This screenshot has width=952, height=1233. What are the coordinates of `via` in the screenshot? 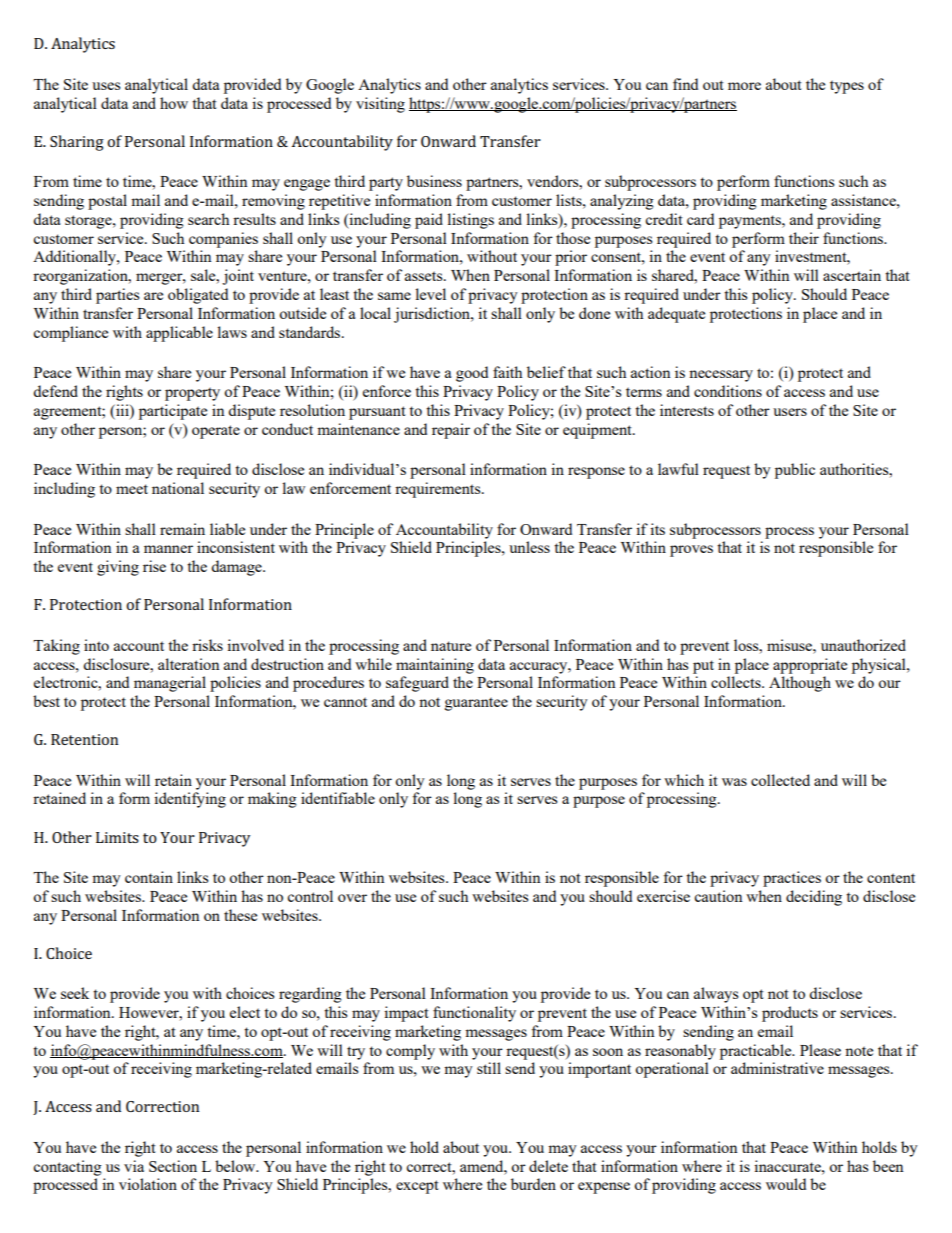 It's located at (134, 1166).
